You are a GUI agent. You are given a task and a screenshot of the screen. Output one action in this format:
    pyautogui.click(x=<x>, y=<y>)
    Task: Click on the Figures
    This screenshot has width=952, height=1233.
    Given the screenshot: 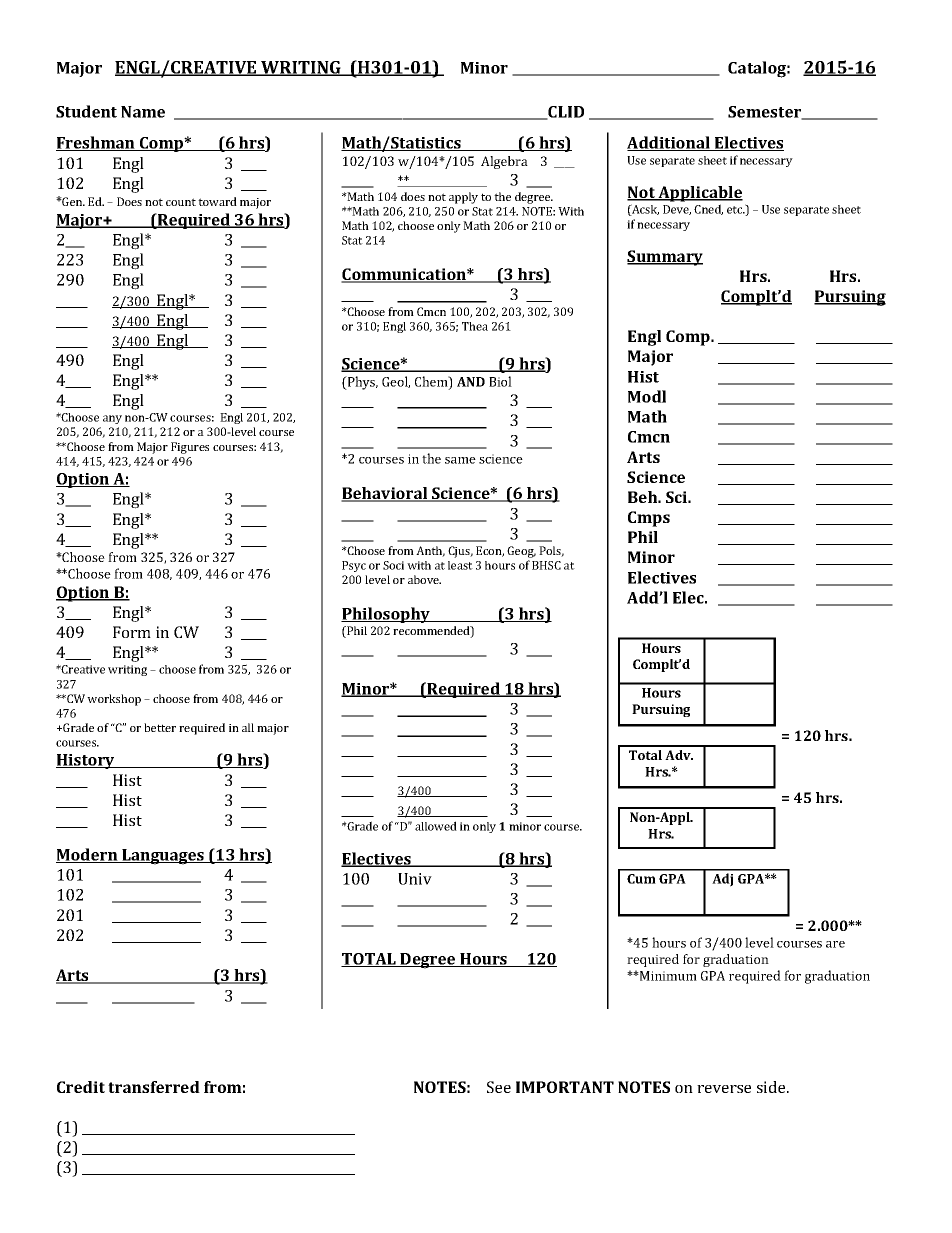 What is the action you would take?
    pyautogui.click(x=190, y=448)
